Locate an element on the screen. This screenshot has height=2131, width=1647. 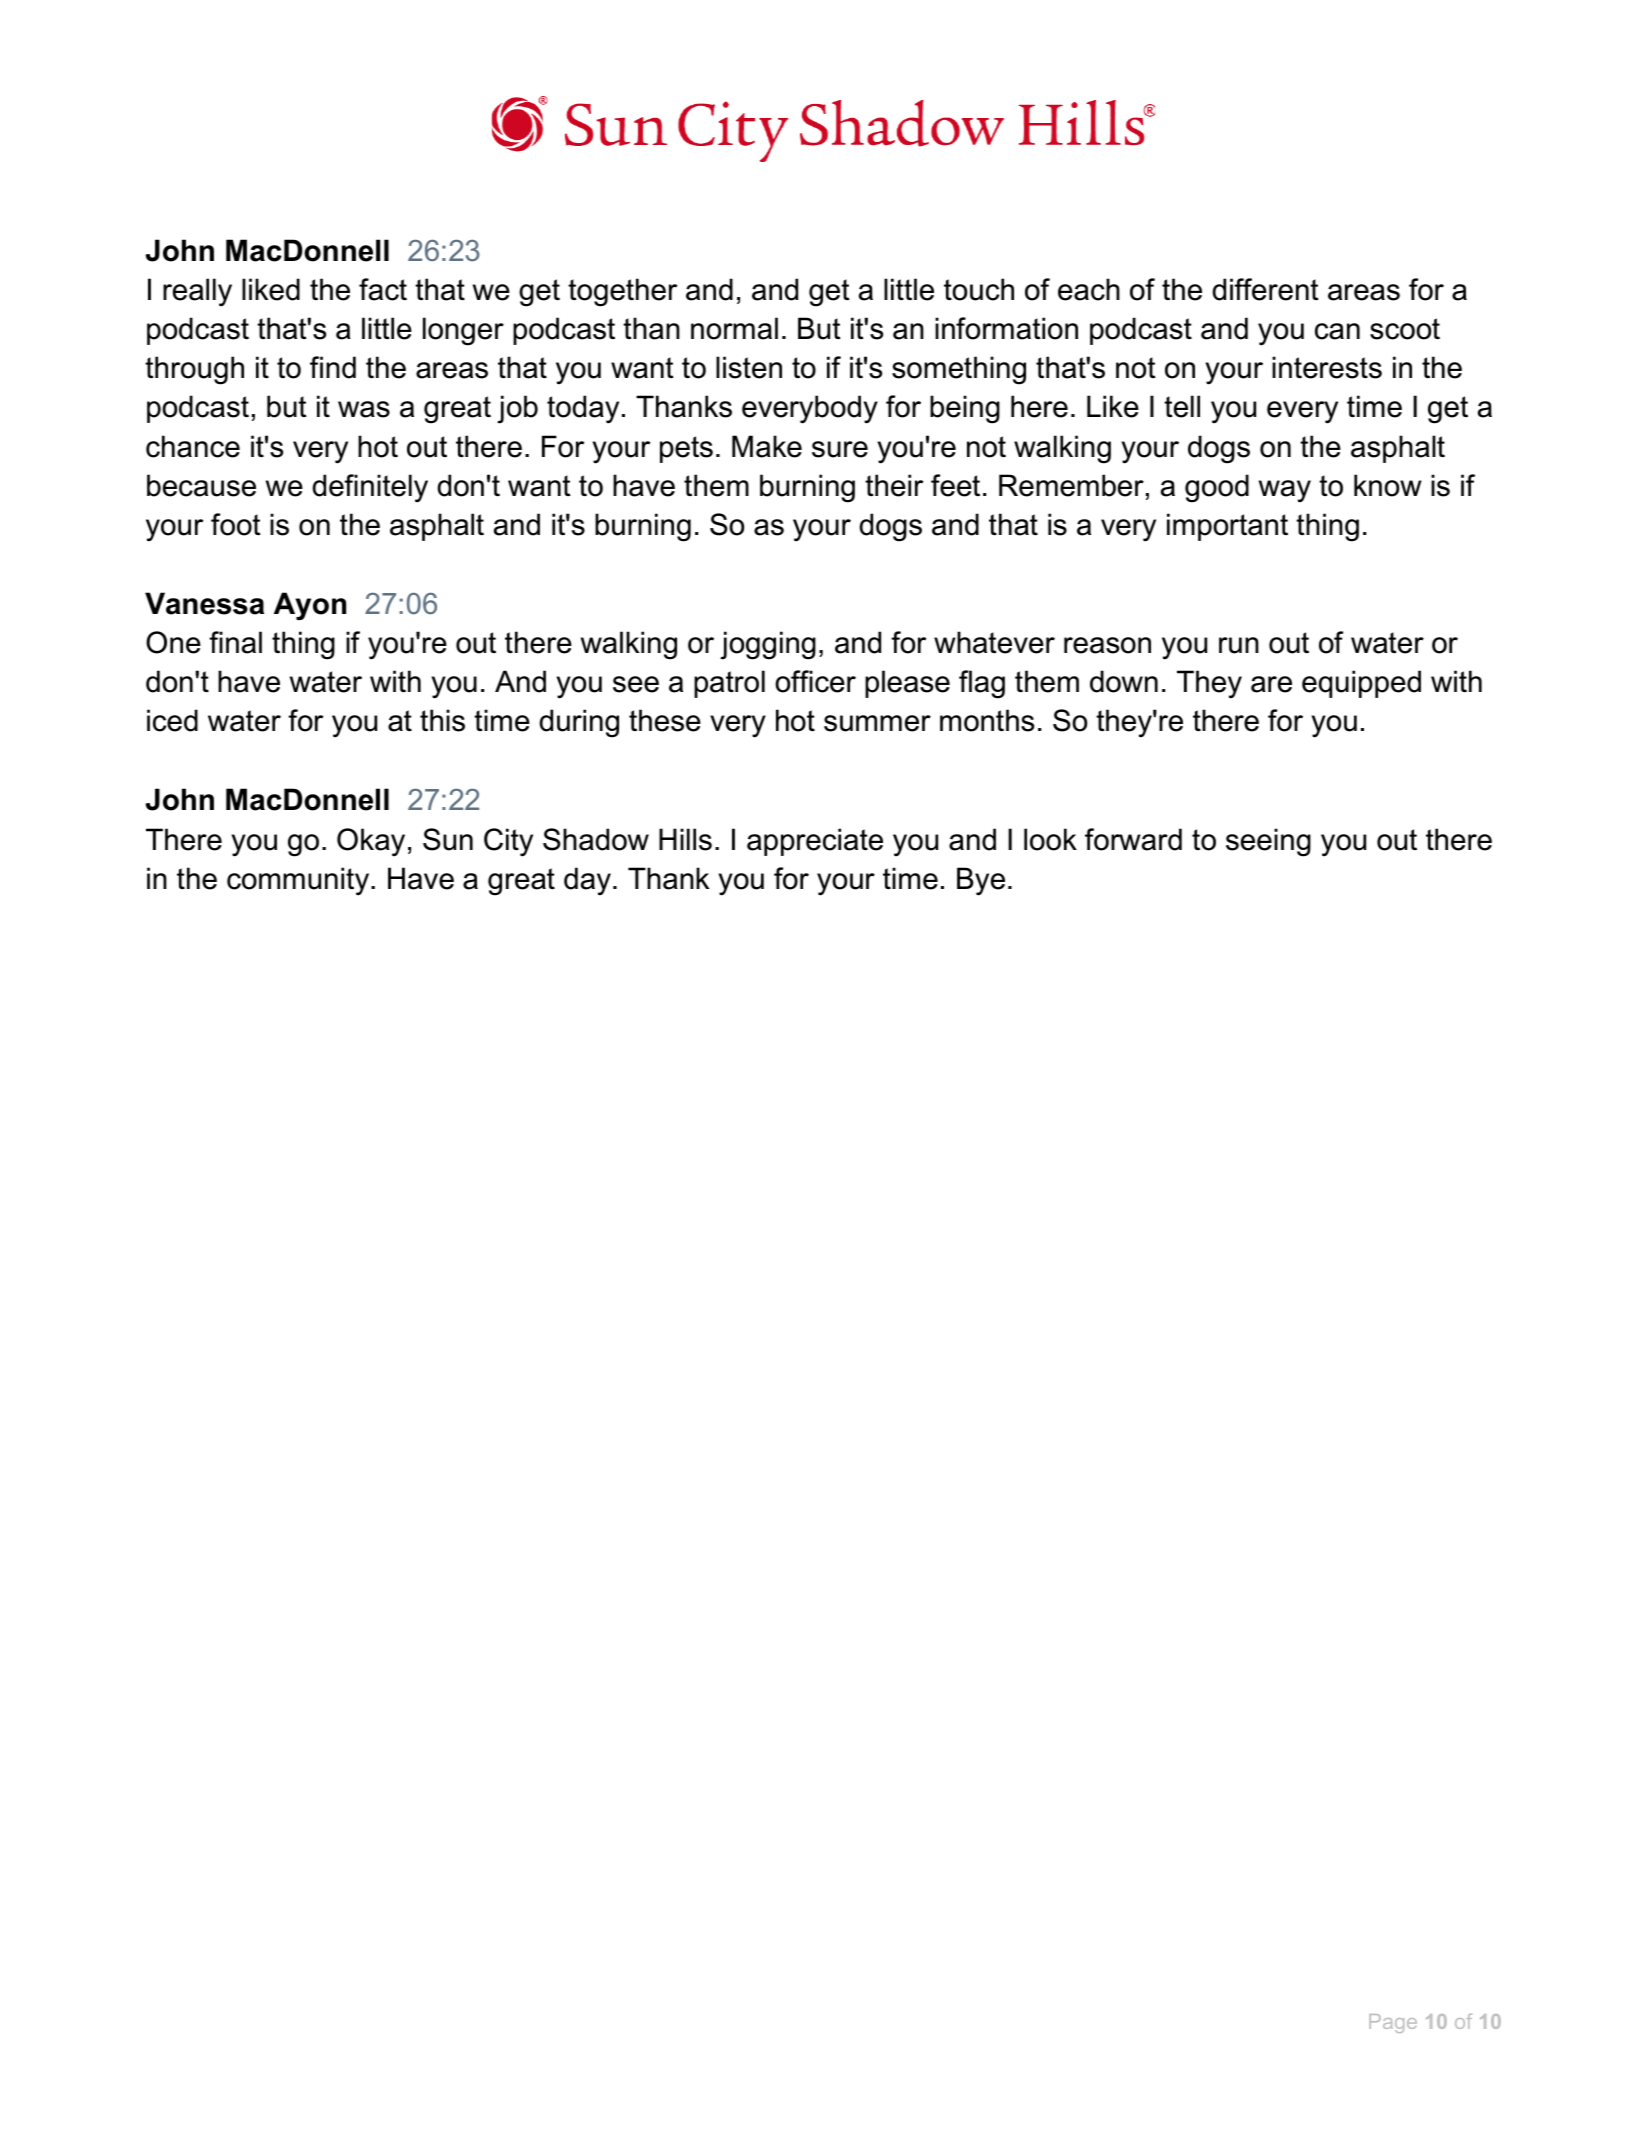
seeing is located at coordinates (1268, 842).
